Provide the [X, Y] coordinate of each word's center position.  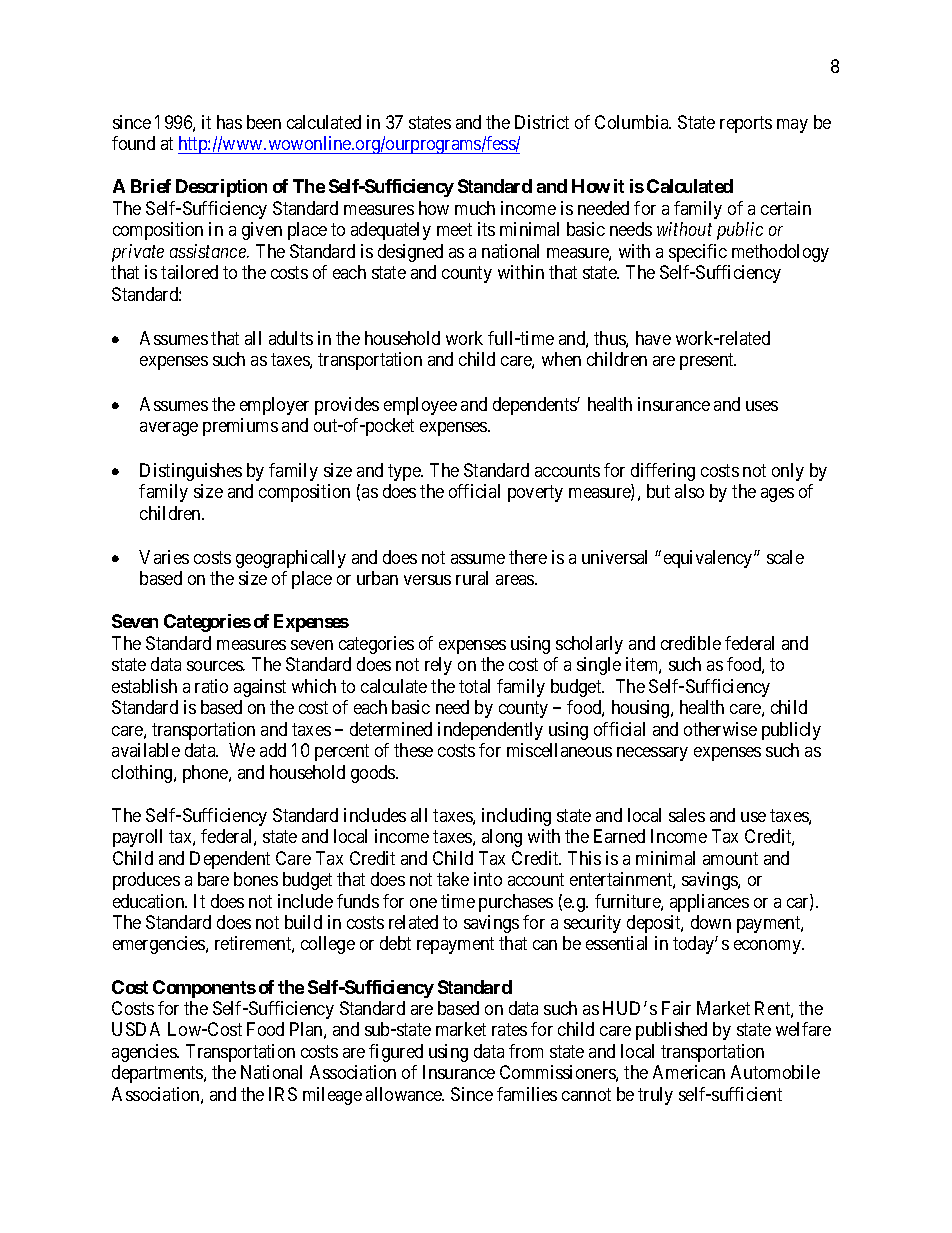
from [526, 1051]
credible [691, 643]
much [475, 208]
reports [746, 124]
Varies [164, 557]
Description [221, 188]
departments [158, 1074]
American [689, 1072]
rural [472, 578]
